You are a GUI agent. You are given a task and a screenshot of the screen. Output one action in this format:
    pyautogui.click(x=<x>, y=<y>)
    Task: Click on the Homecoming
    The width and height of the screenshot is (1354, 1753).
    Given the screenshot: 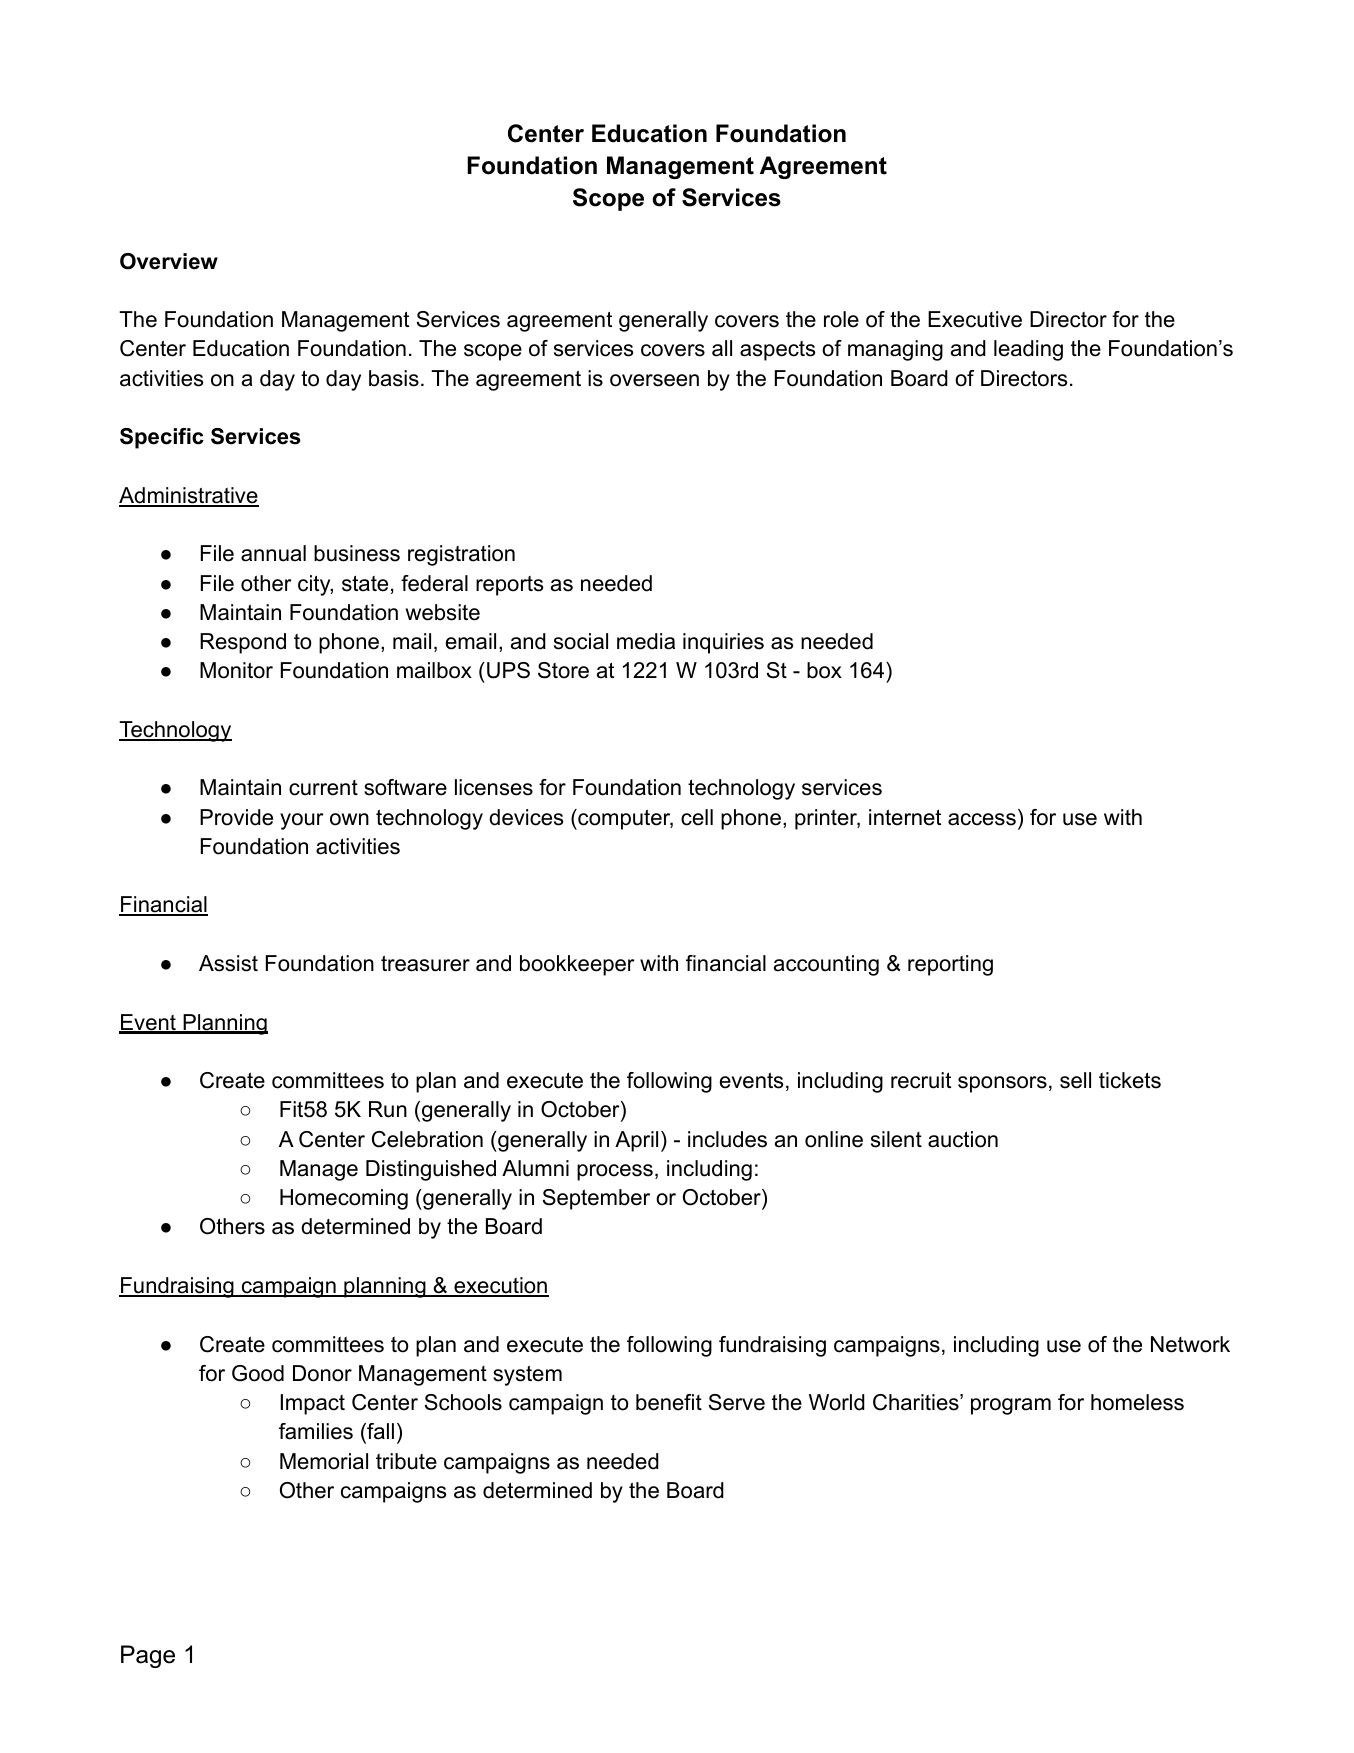 What is the action you would take?
    pyautogui.click(x=344, y=1199)
